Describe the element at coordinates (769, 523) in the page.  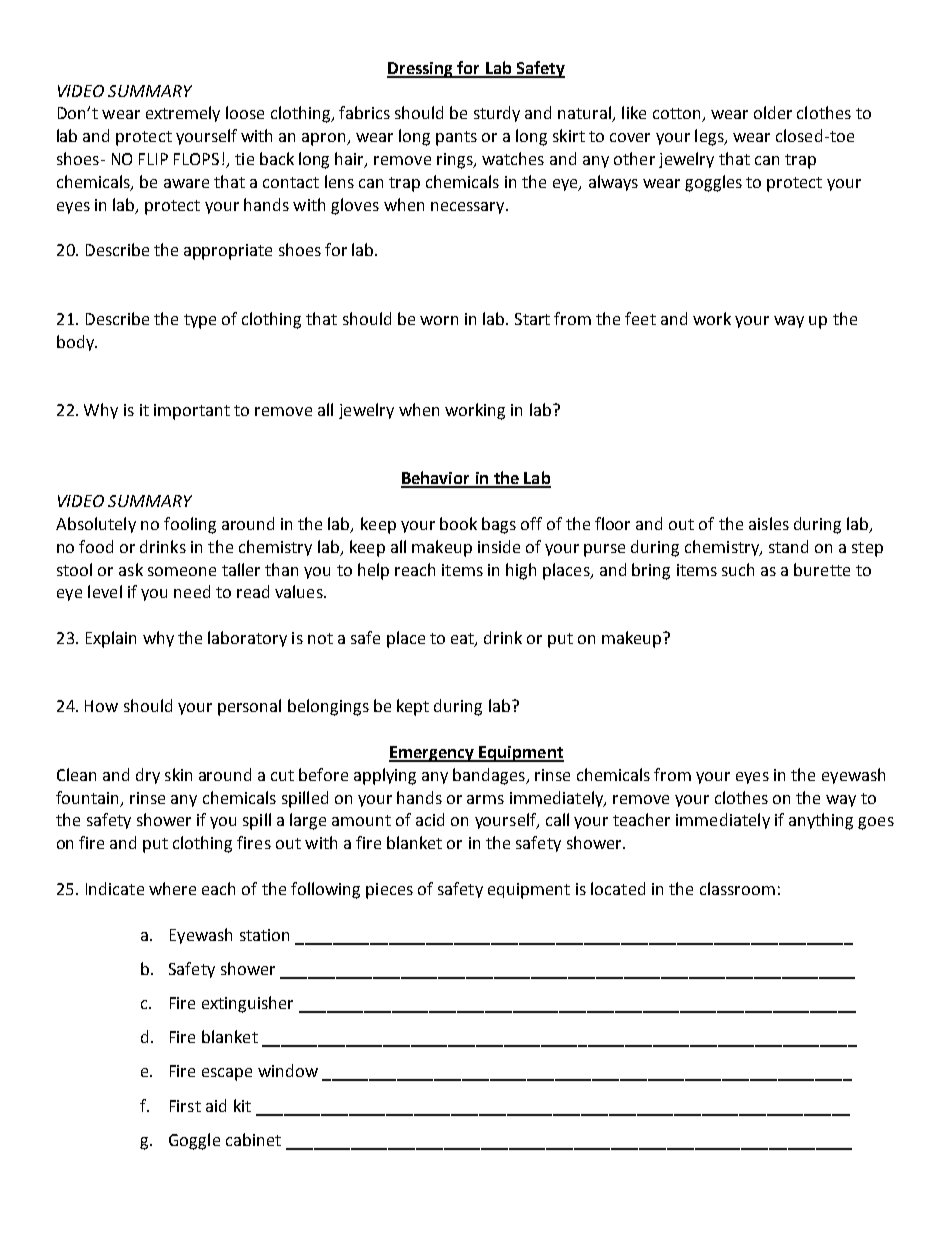
I see `aisles` at that location.
